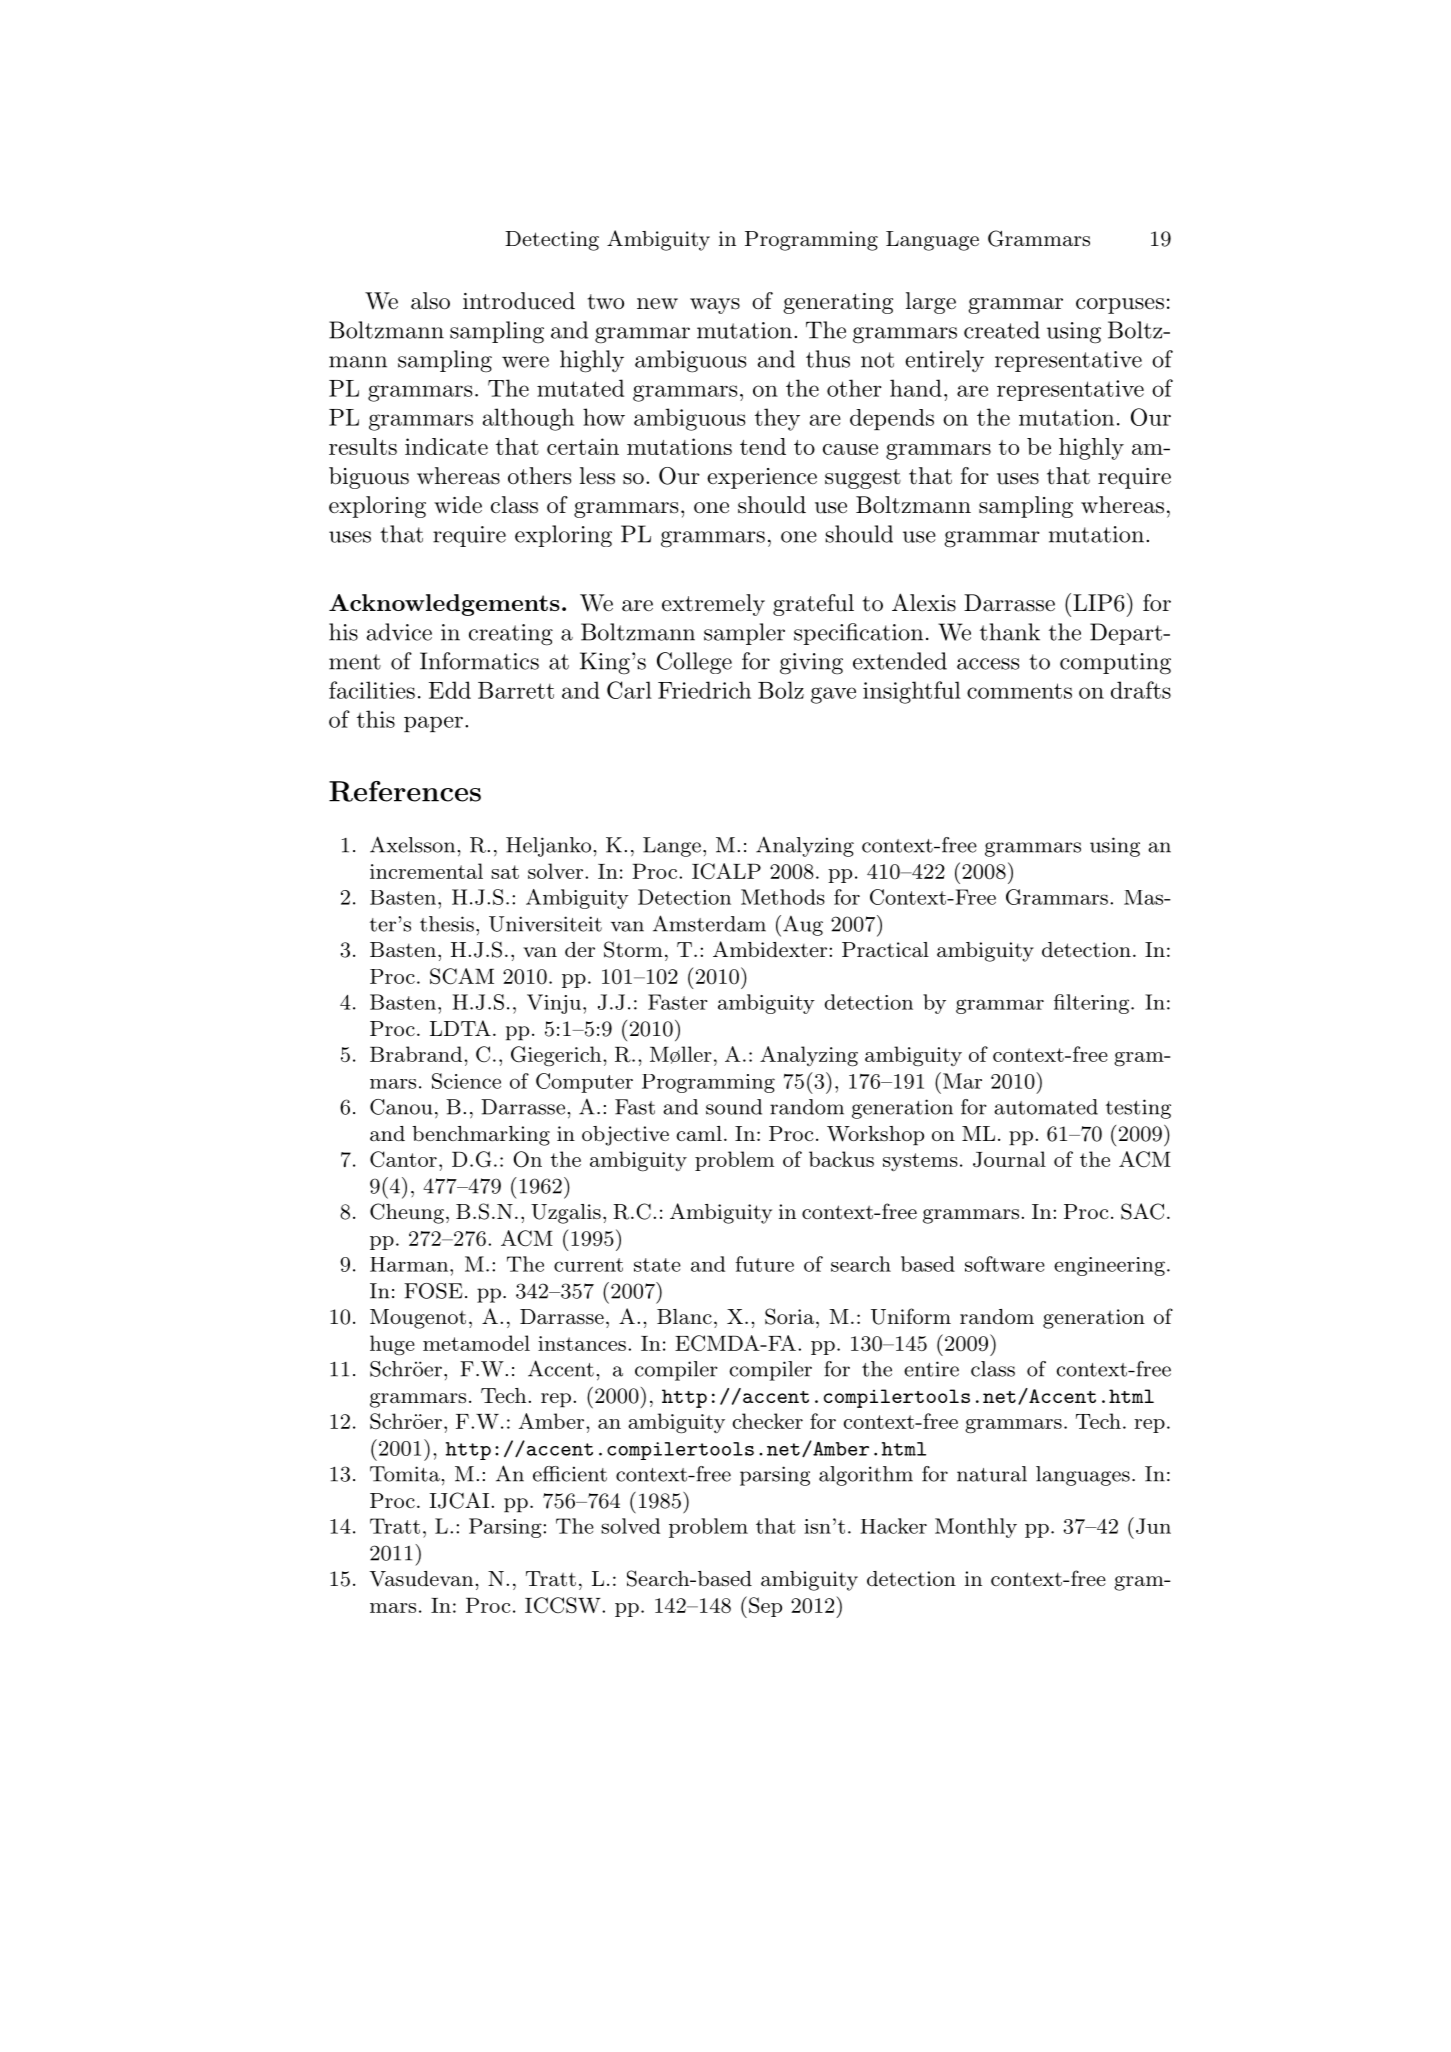  What do you see at coordinates (715, 306) in the screenshot?
I see `ways` at bounding box center [715, 306].
